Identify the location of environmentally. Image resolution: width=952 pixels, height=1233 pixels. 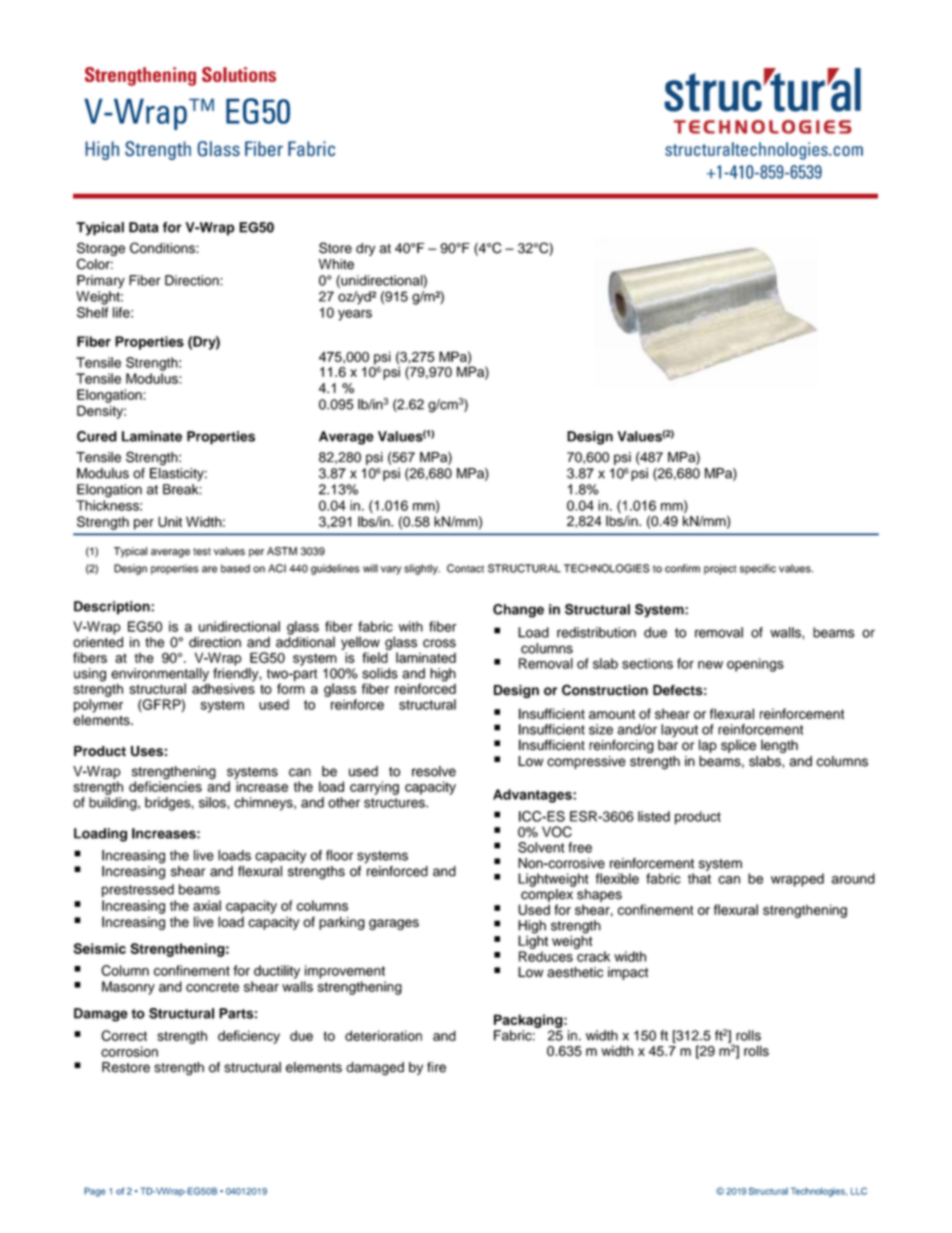
(160, 676).
